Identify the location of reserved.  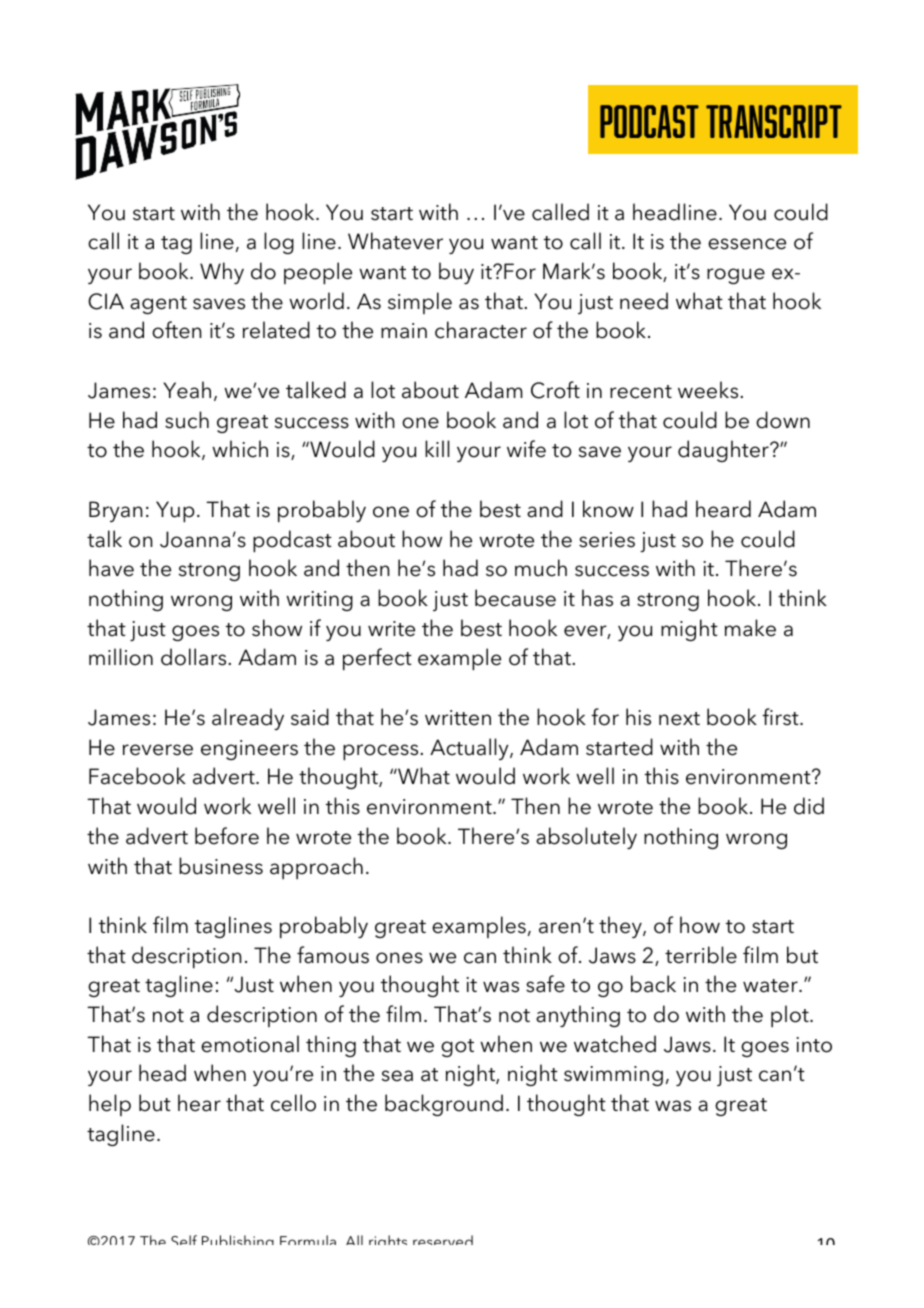
(443, 1240).
